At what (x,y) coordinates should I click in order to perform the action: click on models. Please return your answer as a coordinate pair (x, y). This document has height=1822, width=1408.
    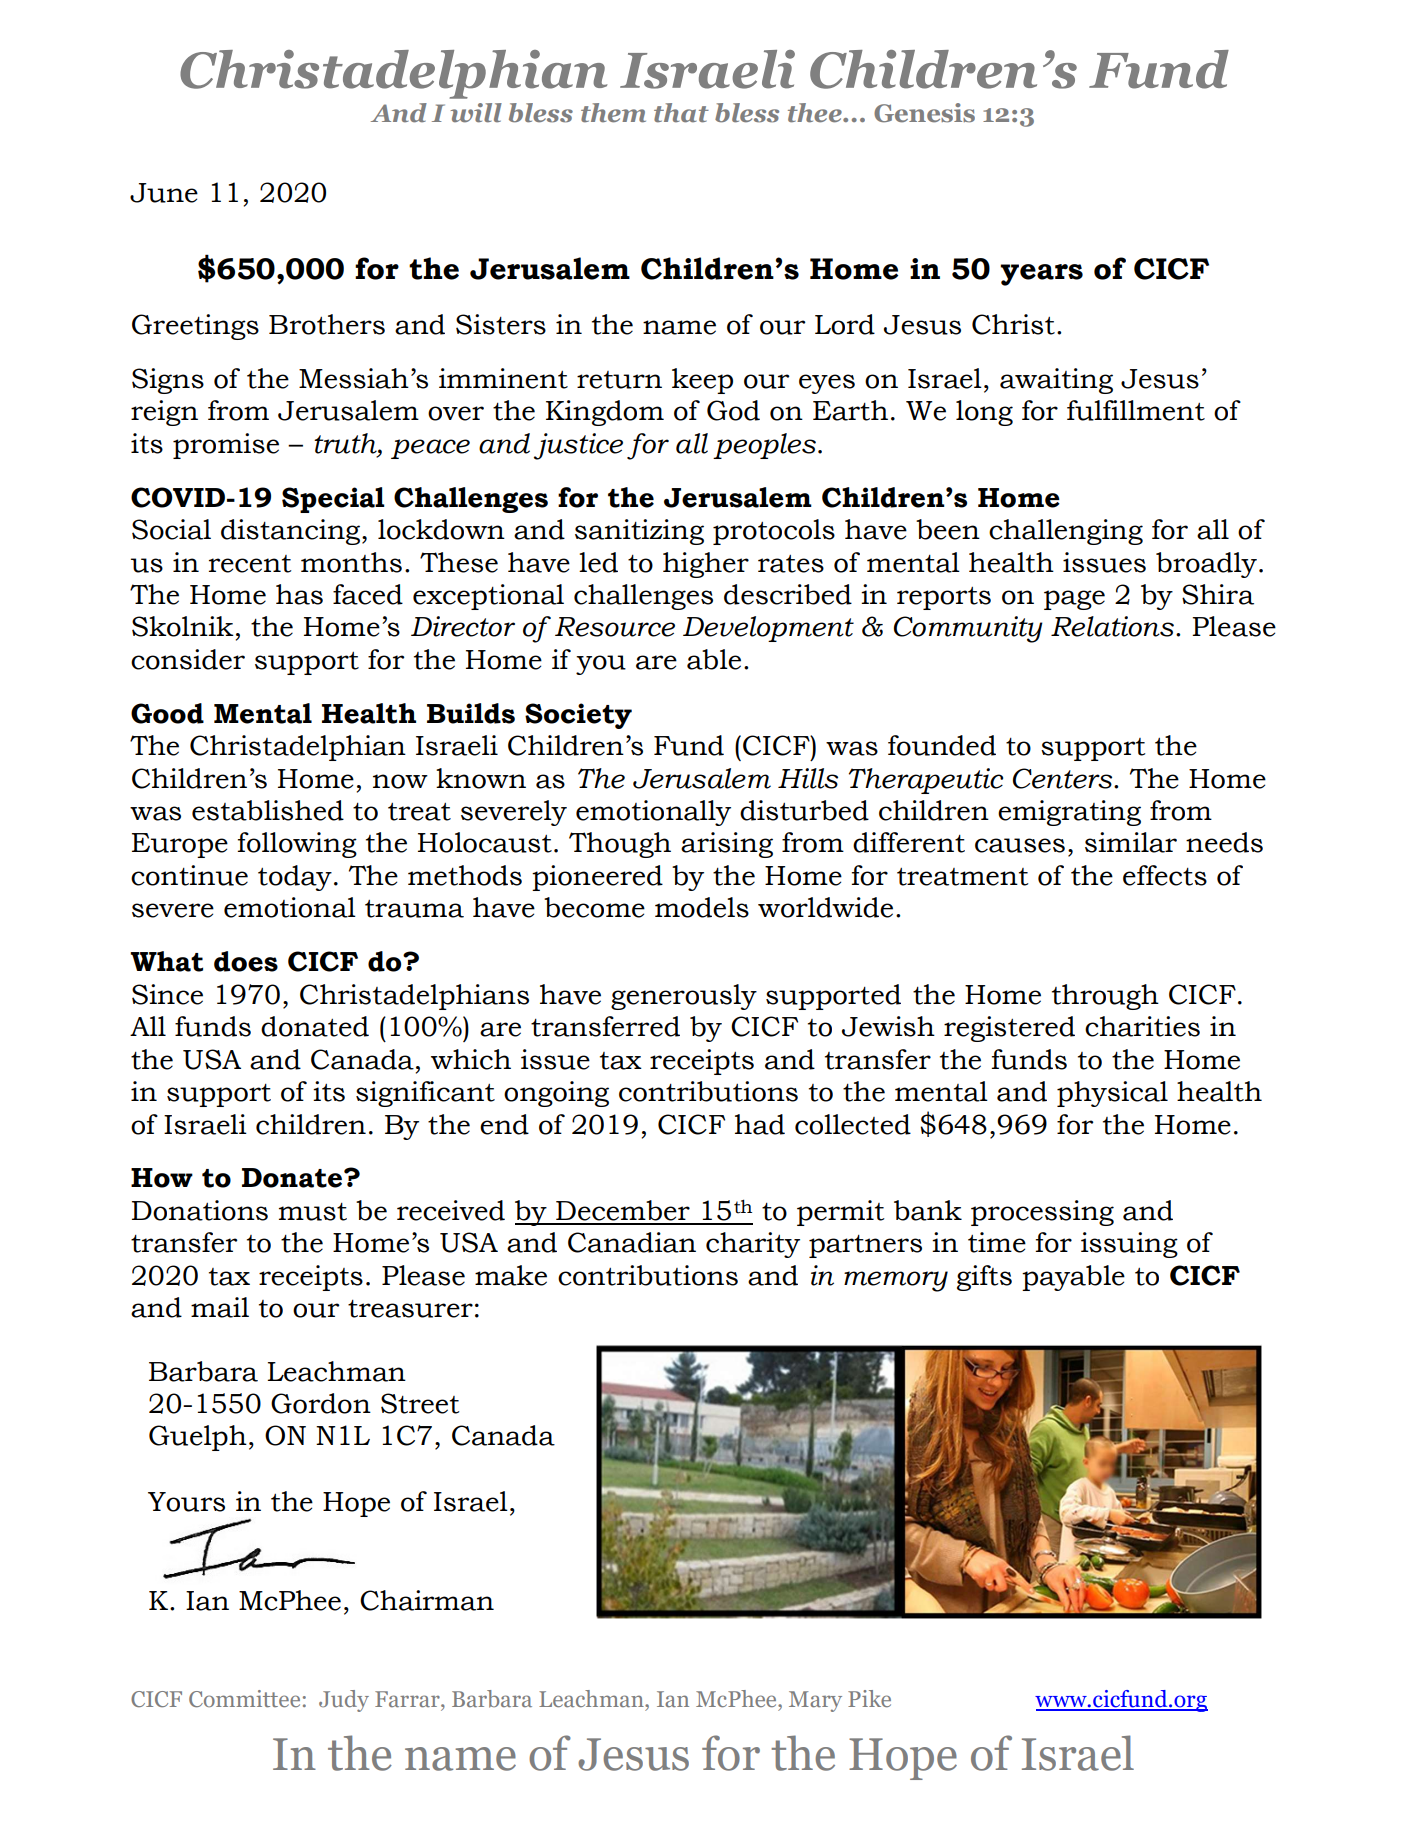
    Looking at the image, I should click on (702, 907).
